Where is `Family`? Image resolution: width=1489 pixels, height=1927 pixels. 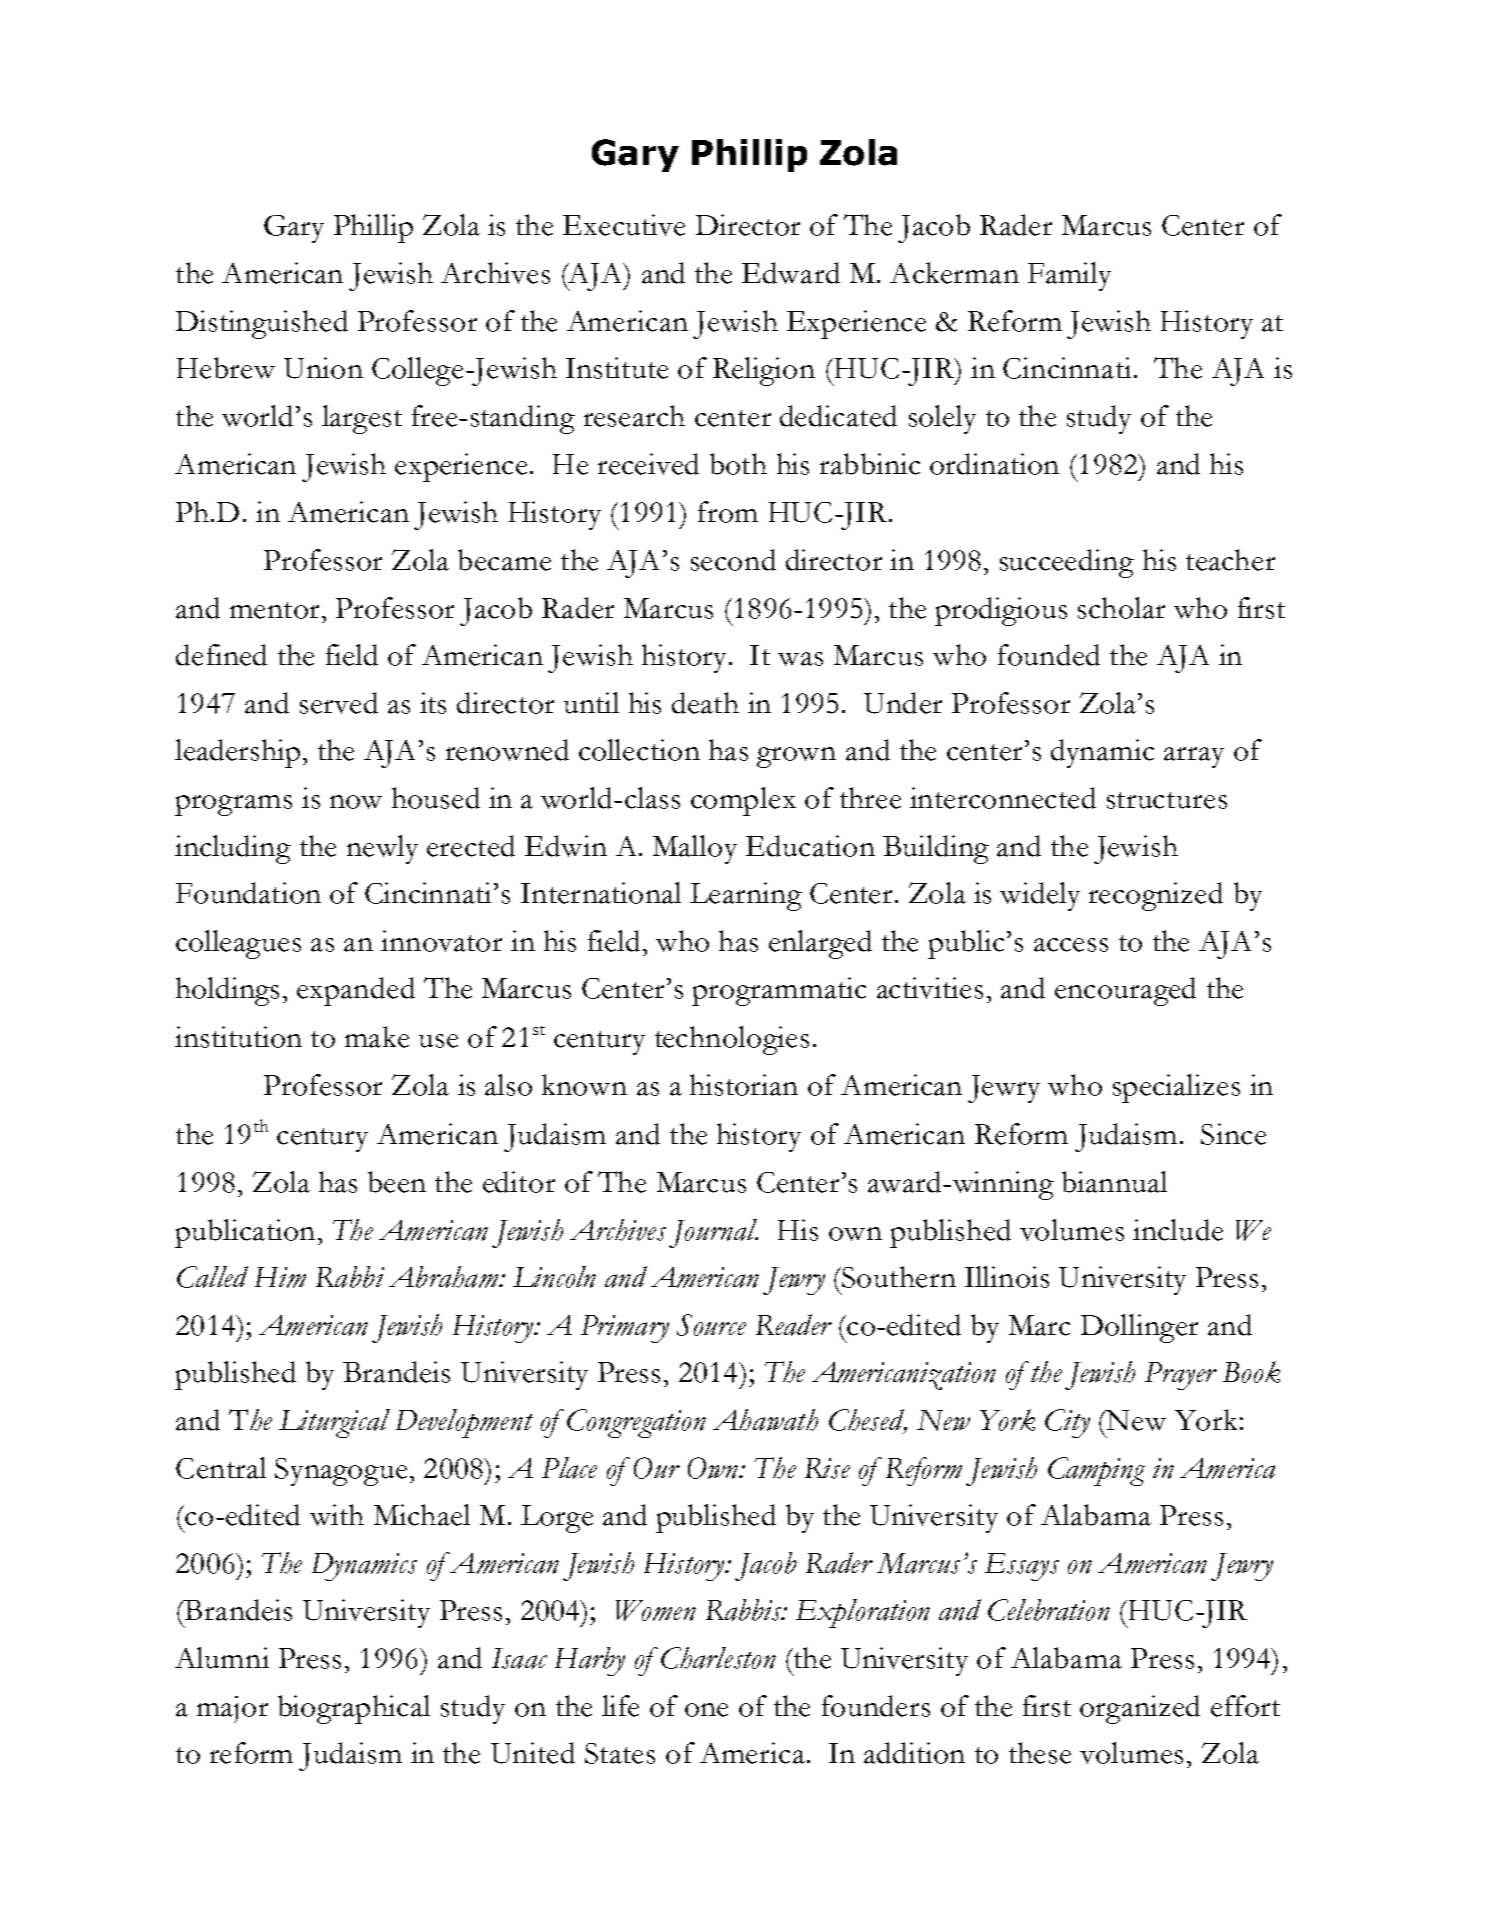 Family is located at coordinates (1069, 276).
